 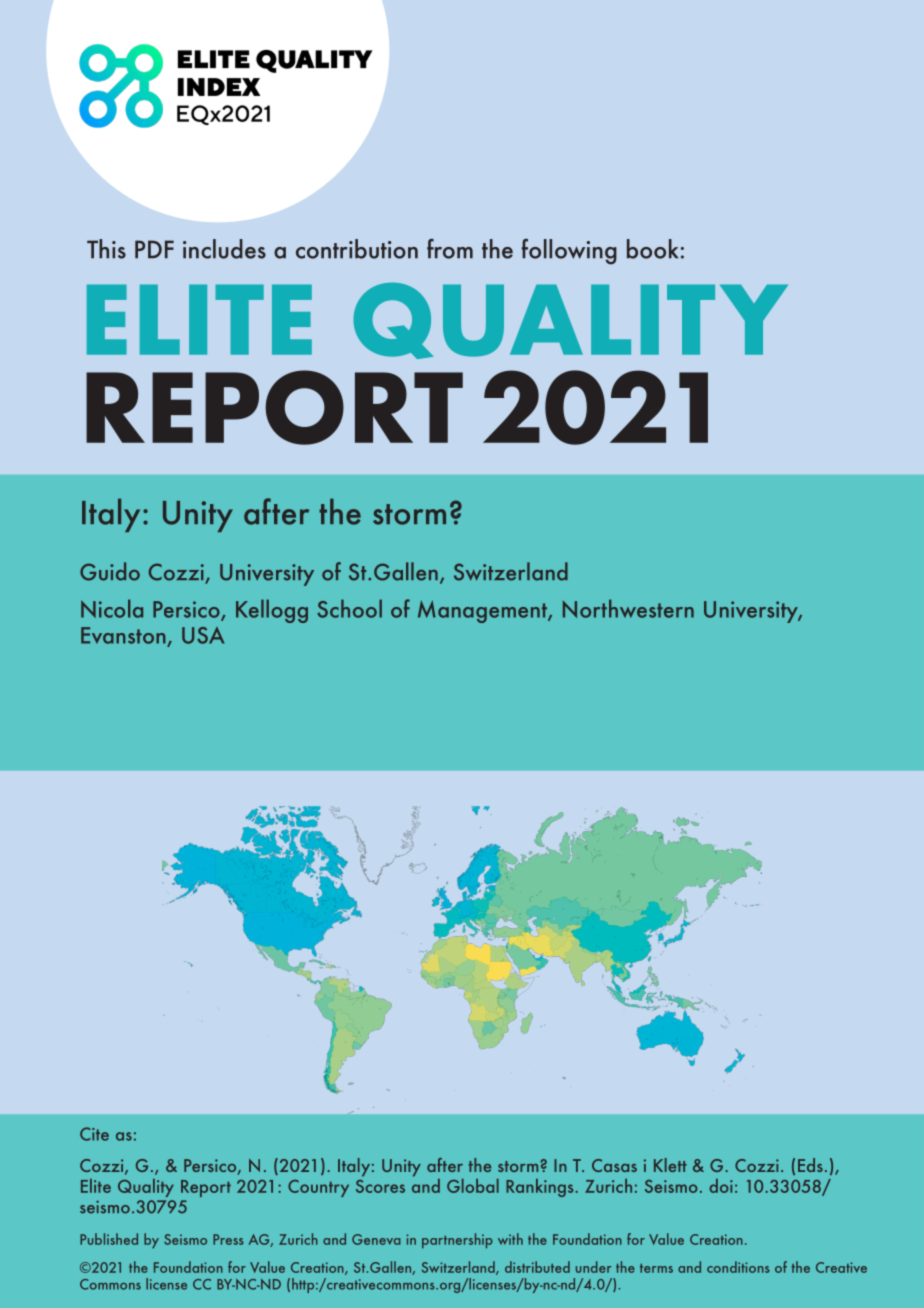 I want to click on Global, so click(x=473, y=1186).
